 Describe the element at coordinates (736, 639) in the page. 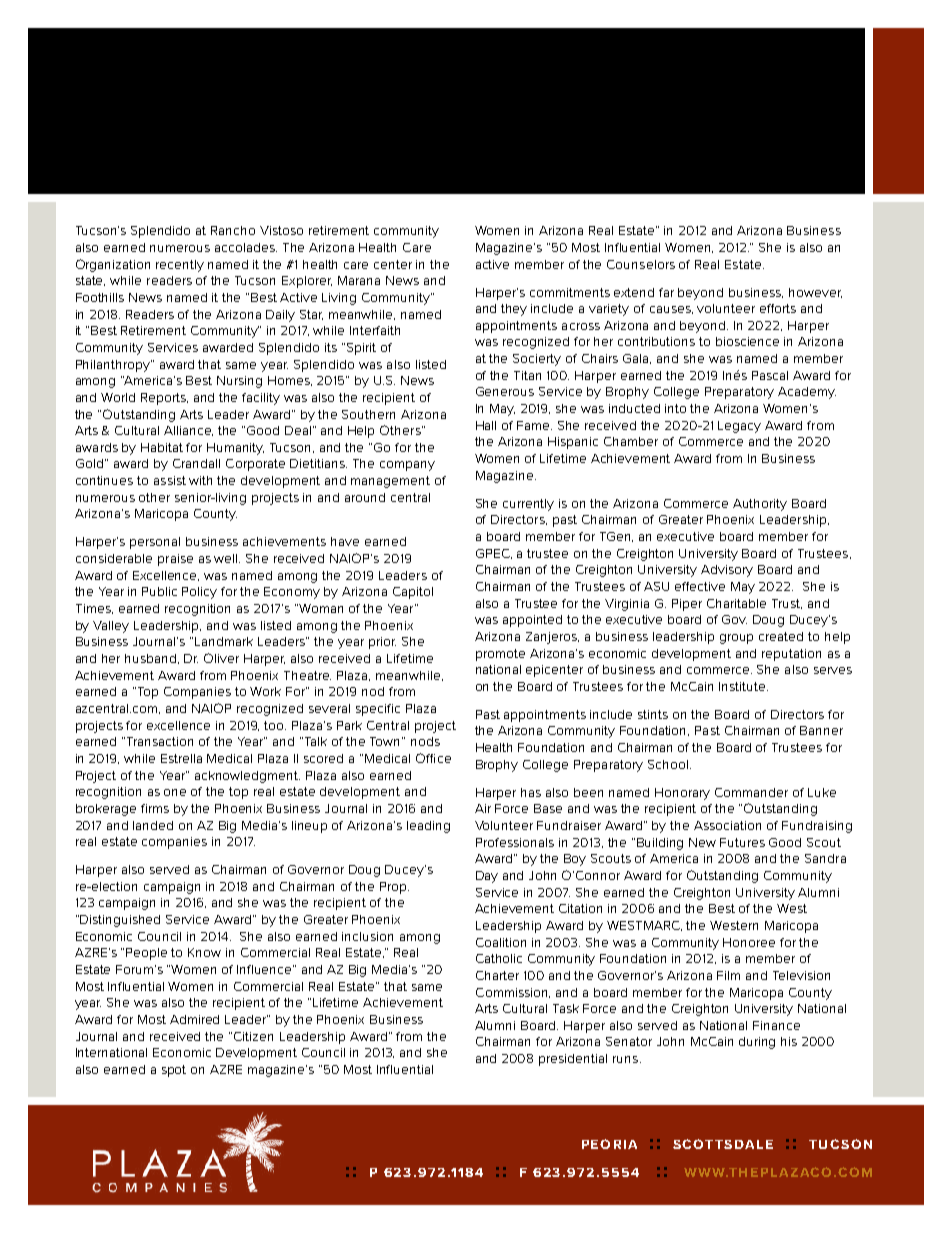

I see `group` at that location.
